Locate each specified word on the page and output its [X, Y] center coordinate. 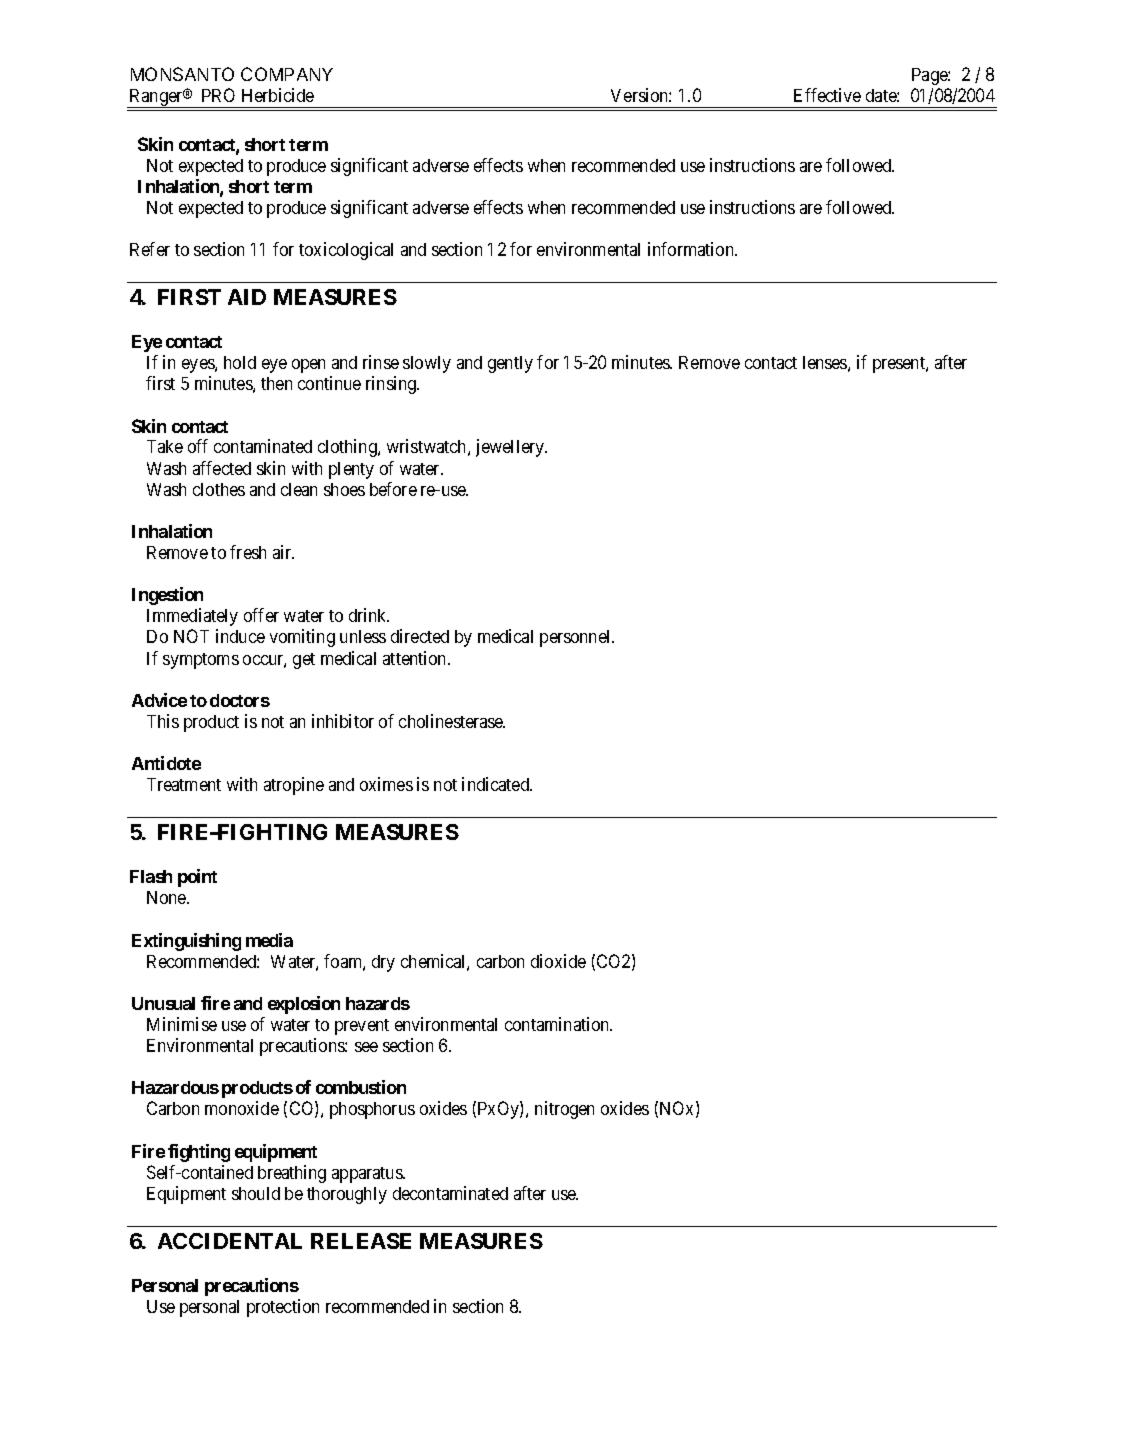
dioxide [558, 961]
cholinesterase [452, 721]
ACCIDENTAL [230, 1241]
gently [510, 364]
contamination [558, 1024]
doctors [240, 700]
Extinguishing [186, 942]
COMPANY [287, 74]
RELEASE [361, 1241]
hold [240, 362]
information [692, 249]
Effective [827, 95]
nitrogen [564, 1110]
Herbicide [278, 95]
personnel [577, 638]
